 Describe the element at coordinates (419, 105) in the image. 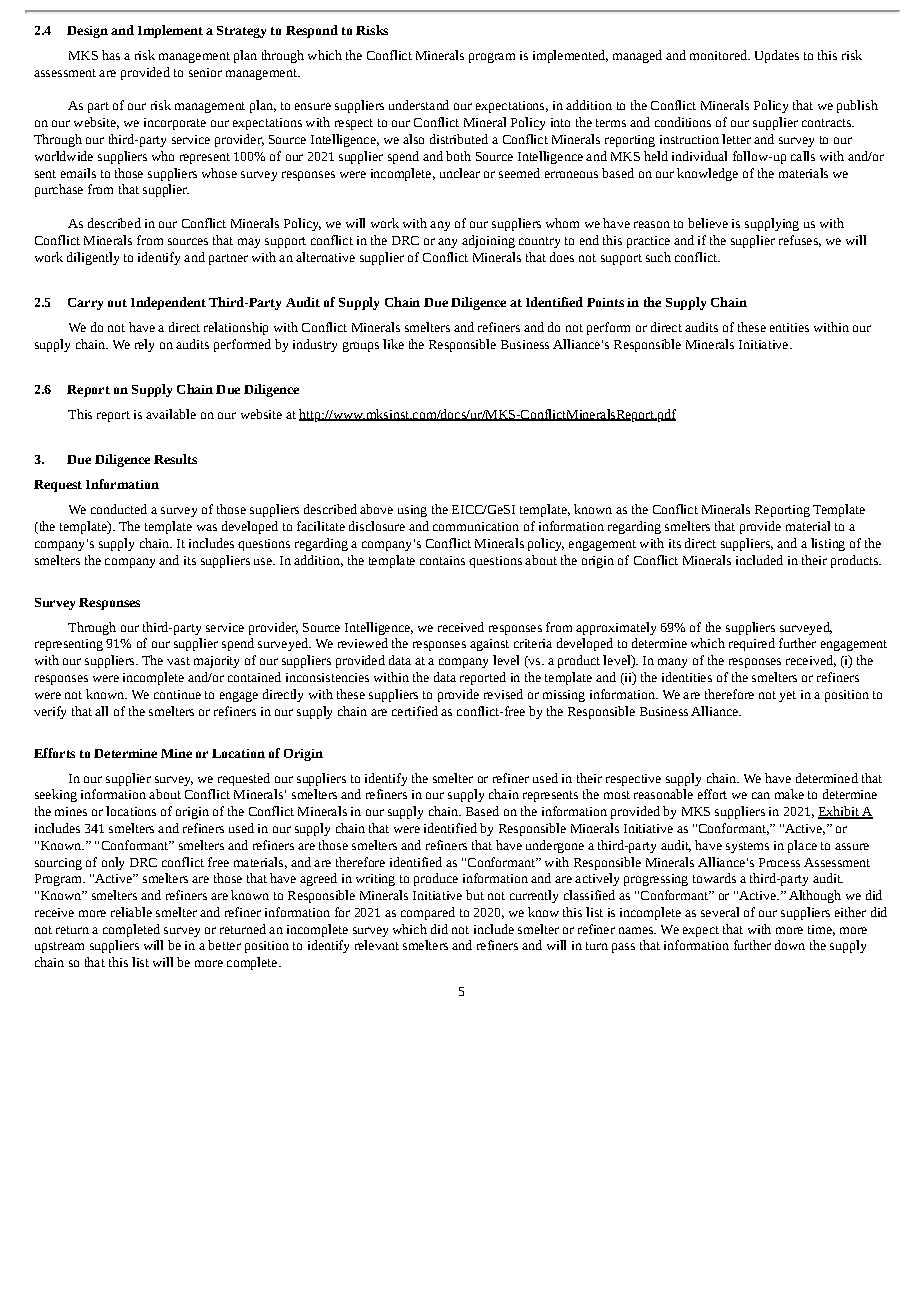

I see `understand` at that location.
